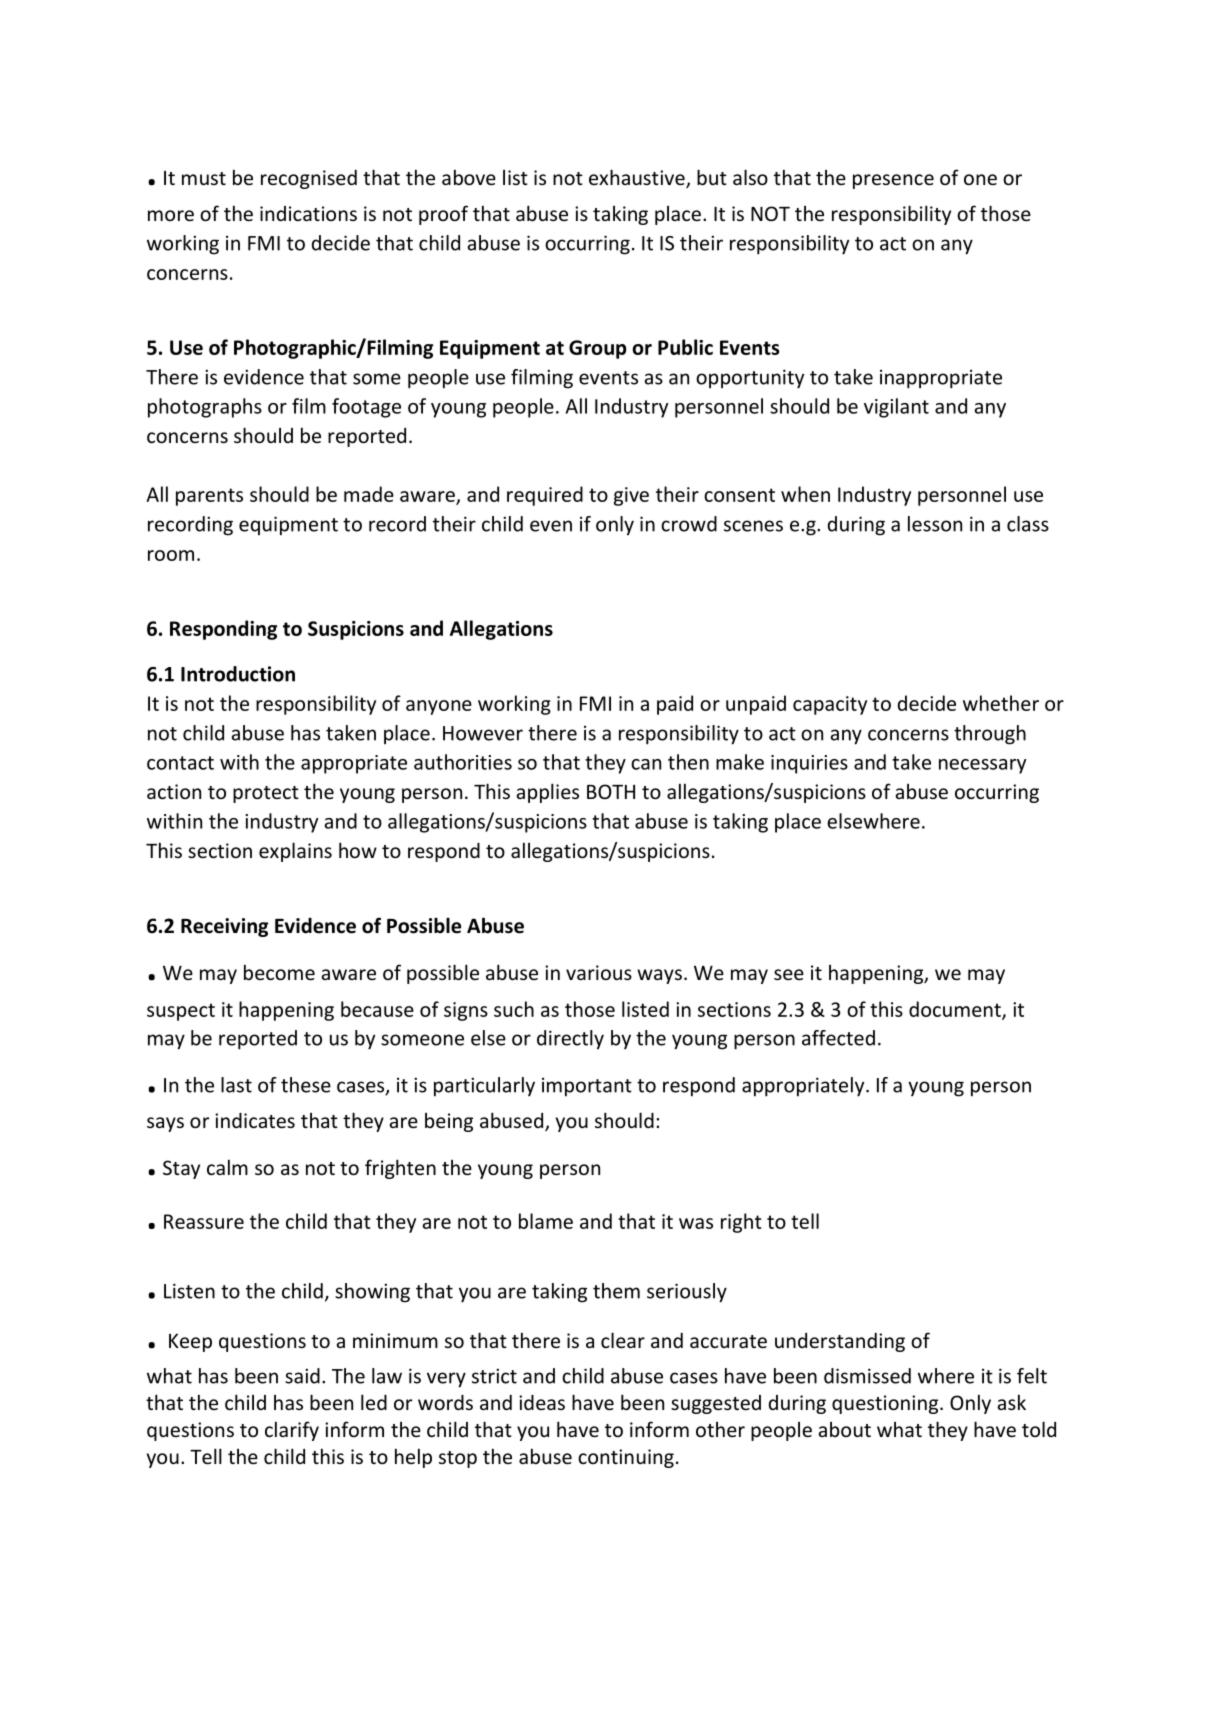  I want to click on lesson, so click(935, 524).
